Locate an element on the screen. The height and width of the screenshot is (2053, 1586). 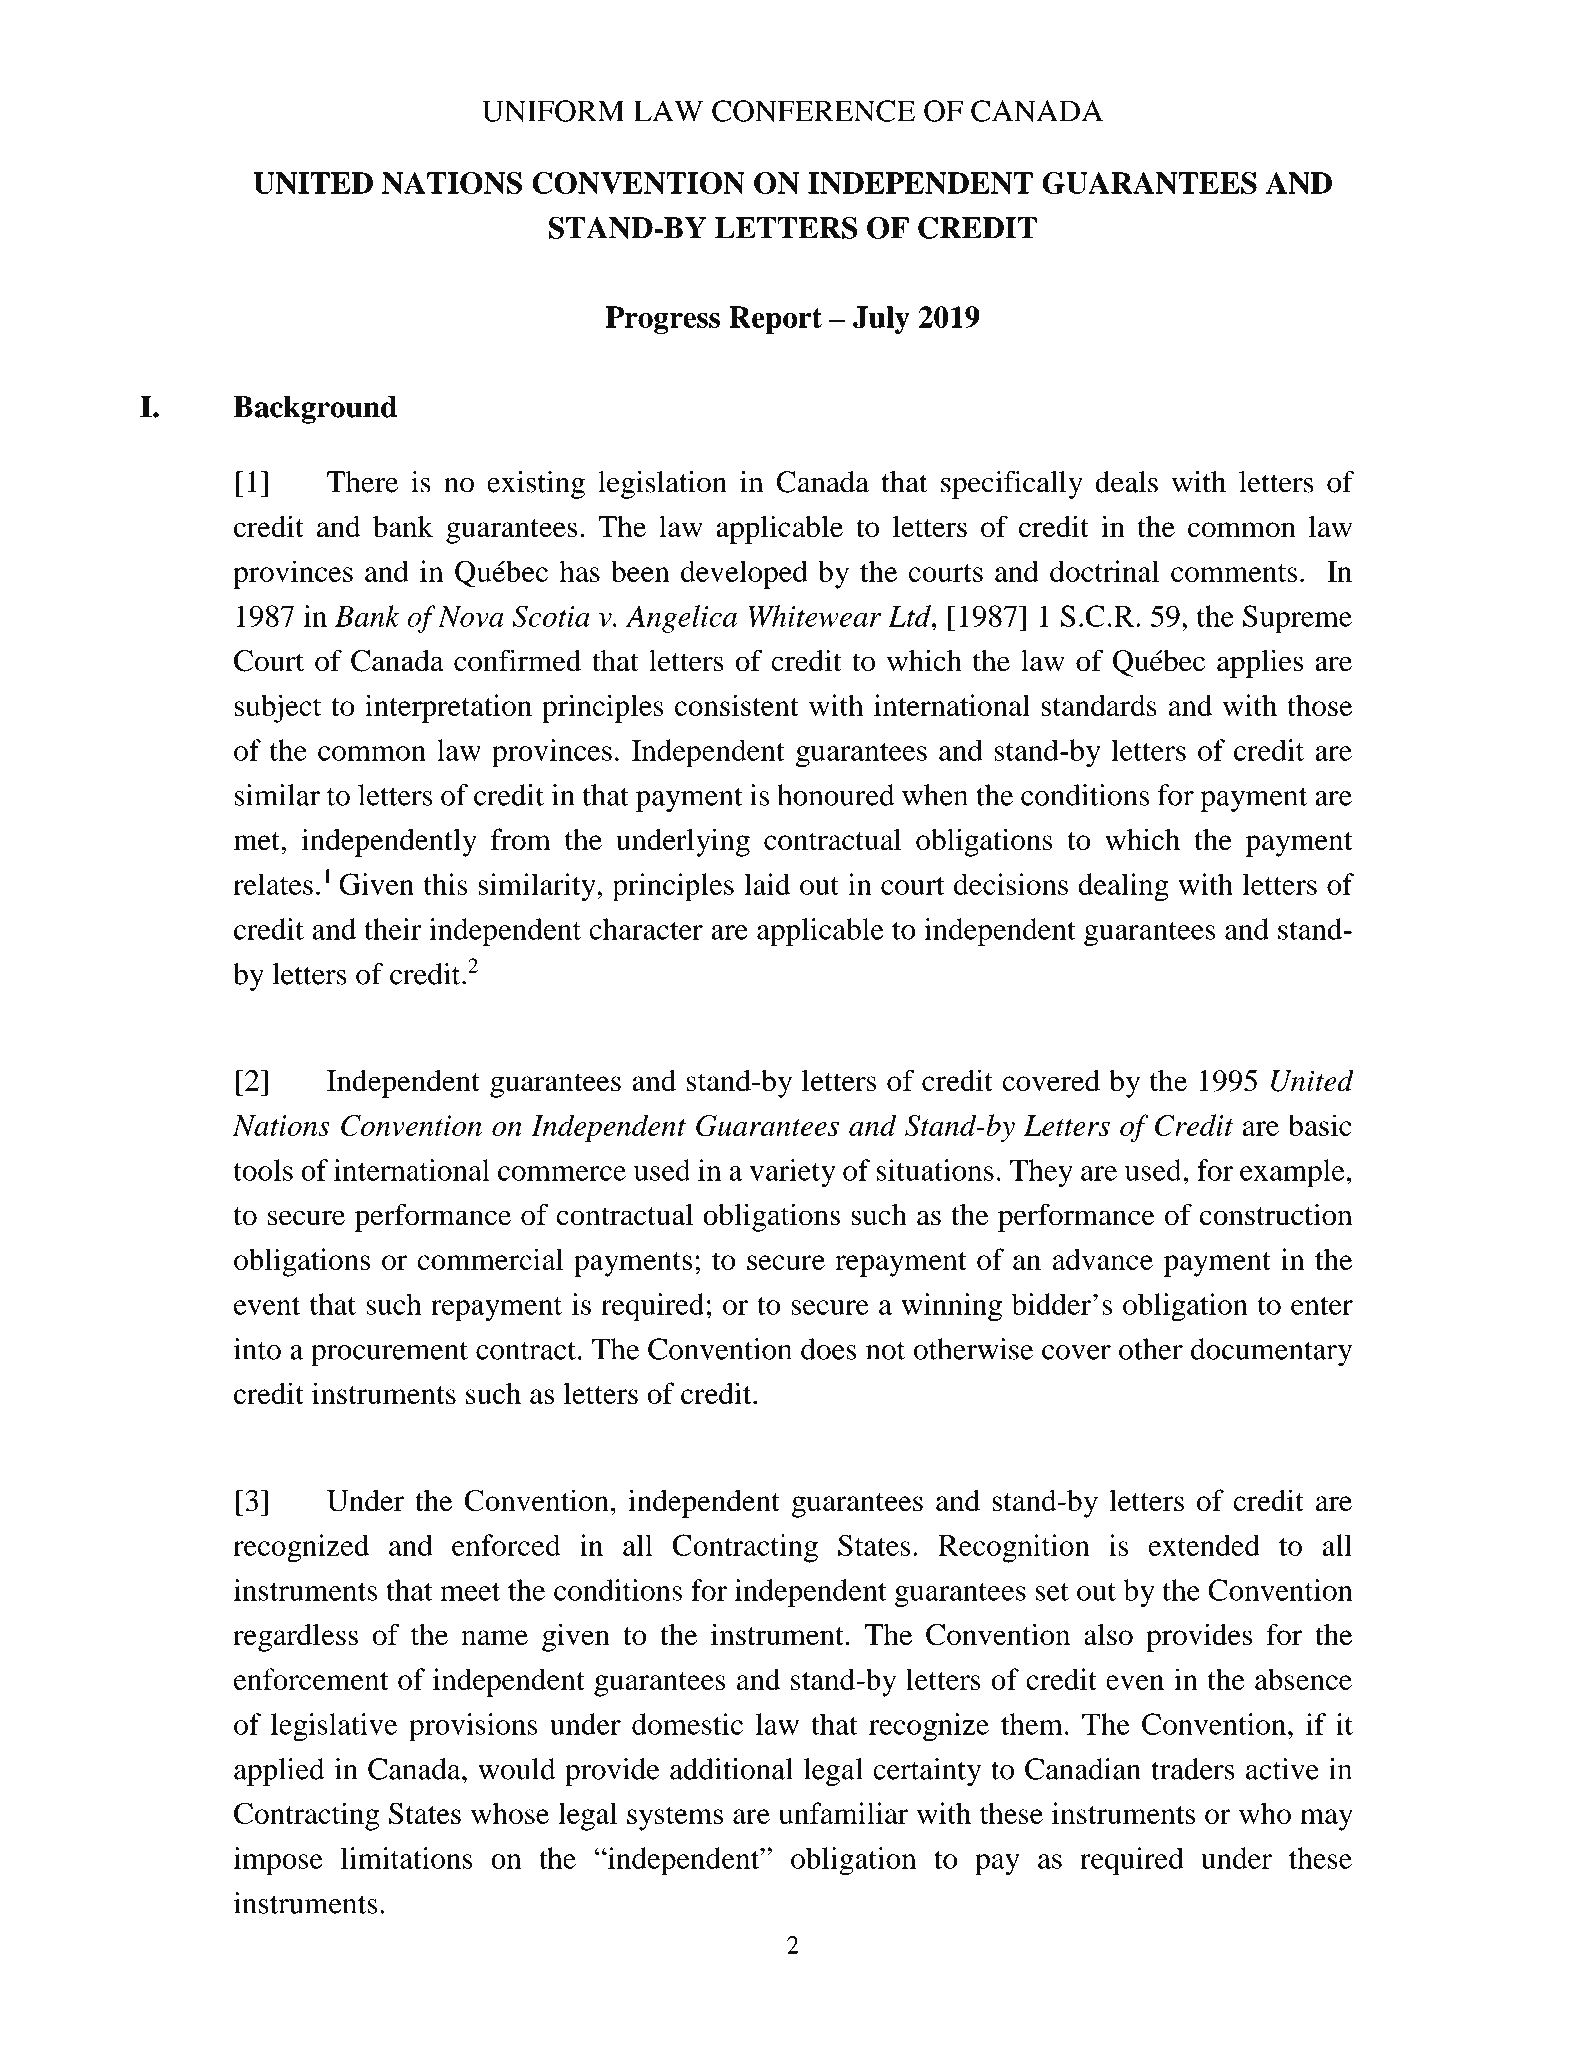
dealing is located at coordinates (1123, 887).
